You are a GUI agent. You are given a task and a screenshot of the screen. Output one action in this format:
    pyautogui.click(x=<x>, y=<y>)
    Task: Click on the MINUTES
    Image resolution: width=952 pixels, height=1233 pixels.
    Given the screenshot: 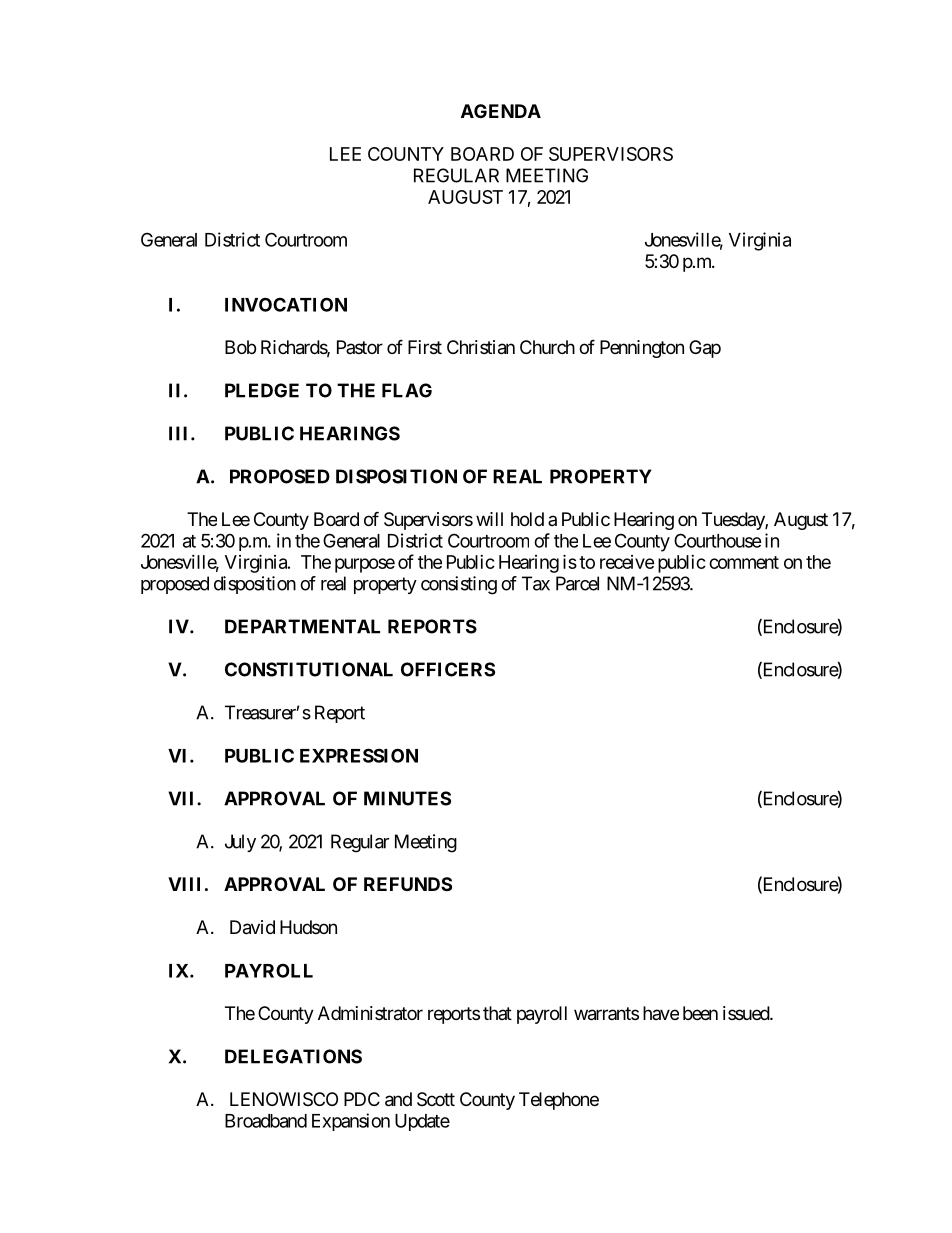 What is the action you would take?
    pyautogui.click(x=407, y=798)
